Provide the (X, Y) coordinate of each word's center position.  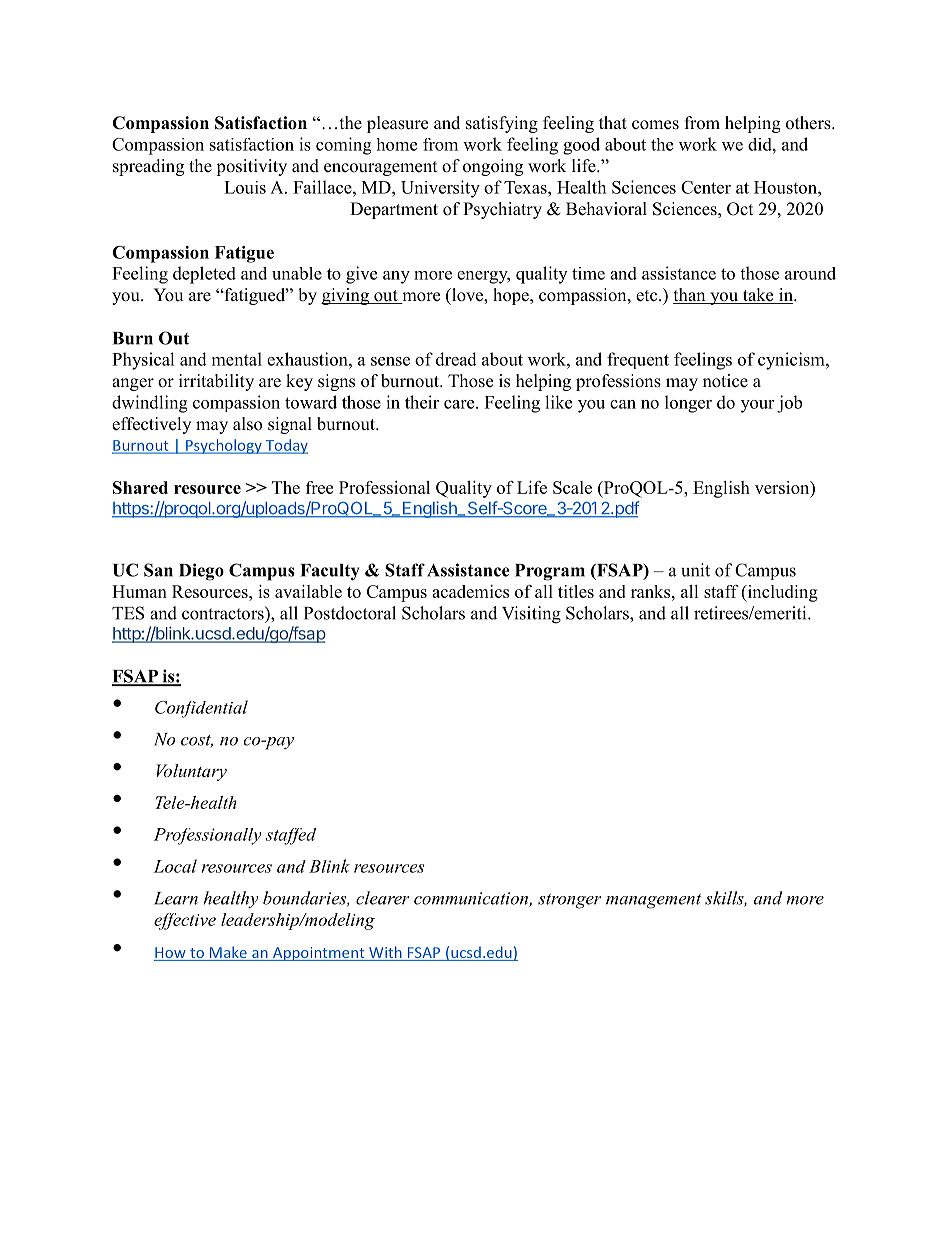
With (385, 953)
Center (706, 187)
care (460, 404)
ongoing (493, 167)
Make (228, 953)
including (781, 593)
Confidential (201, 709)
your (757, 406)
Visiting (531, 615)
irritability (216, 382)
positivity (251, 167)
